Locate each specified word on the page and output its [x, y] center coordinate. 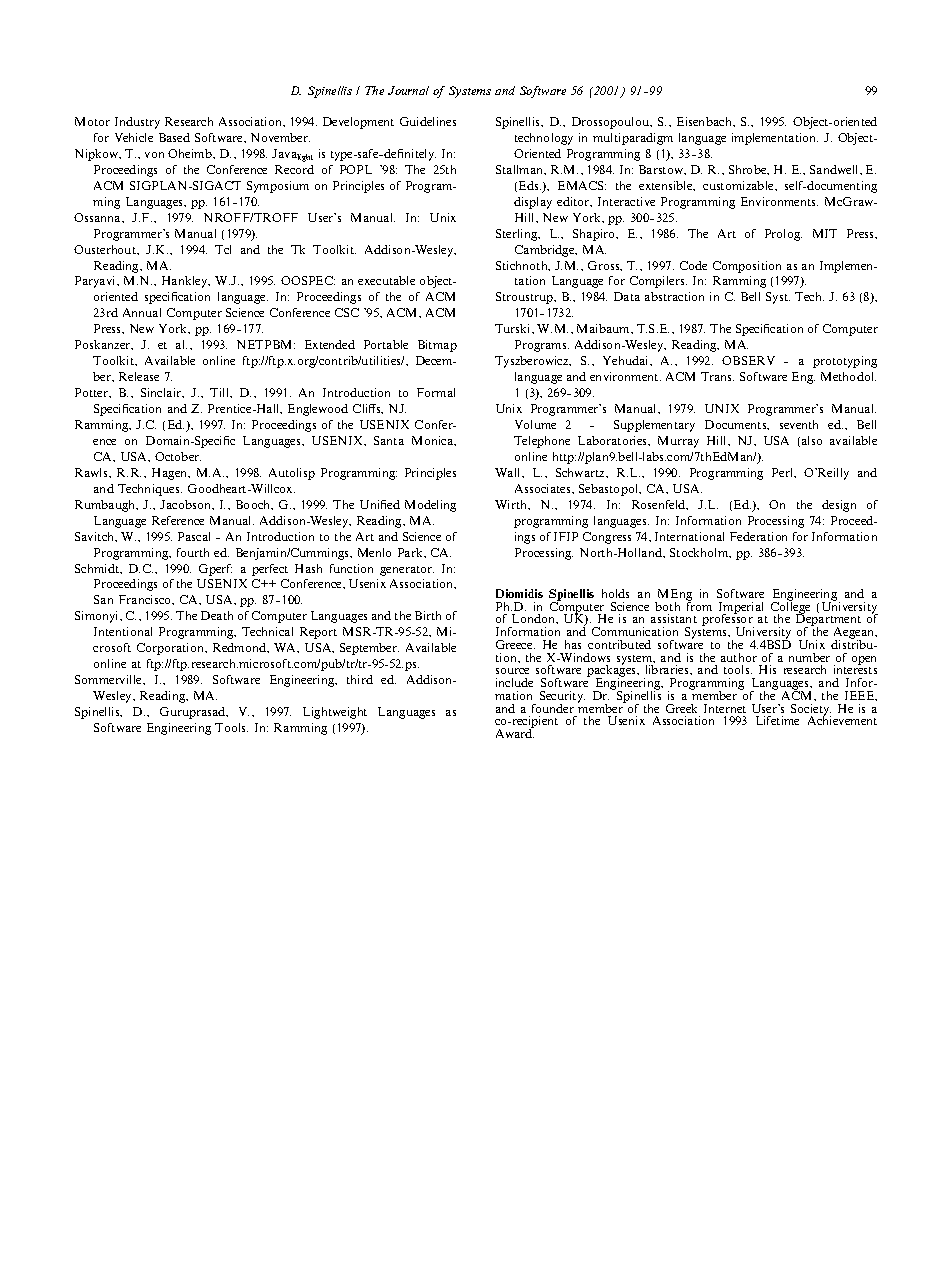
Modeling [430, 506]
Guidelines [428, 121]
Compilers [658, 282]
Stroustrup [526, 298]
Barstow [662, 170]
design [839, 506]
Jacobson [186, 504]
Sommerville [109, 679]
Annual [142, 312]
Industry [137, 123]
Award [515, 732]
